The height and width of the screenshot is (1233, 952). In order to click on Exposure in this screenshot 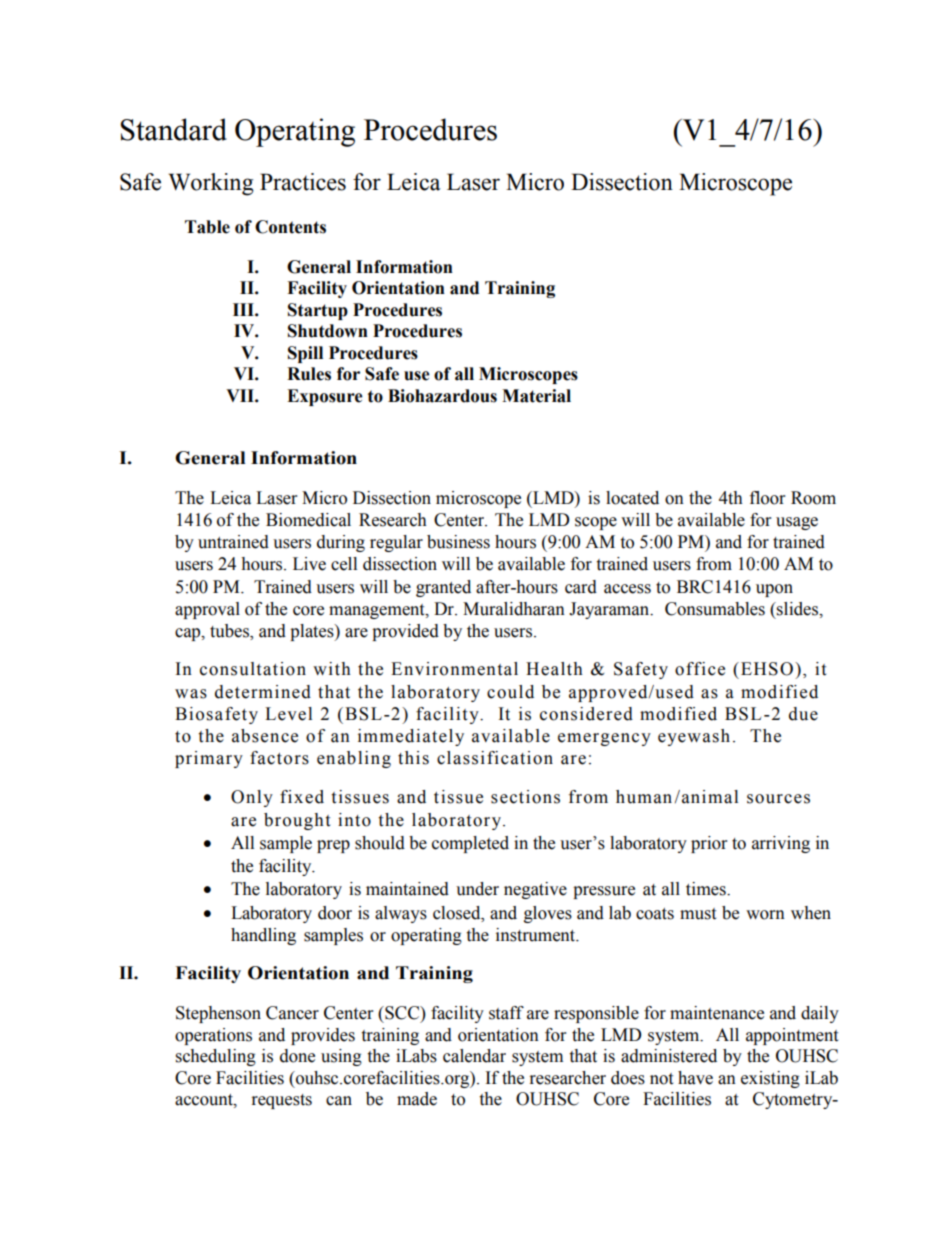, I will do `click(325, 397)`.
